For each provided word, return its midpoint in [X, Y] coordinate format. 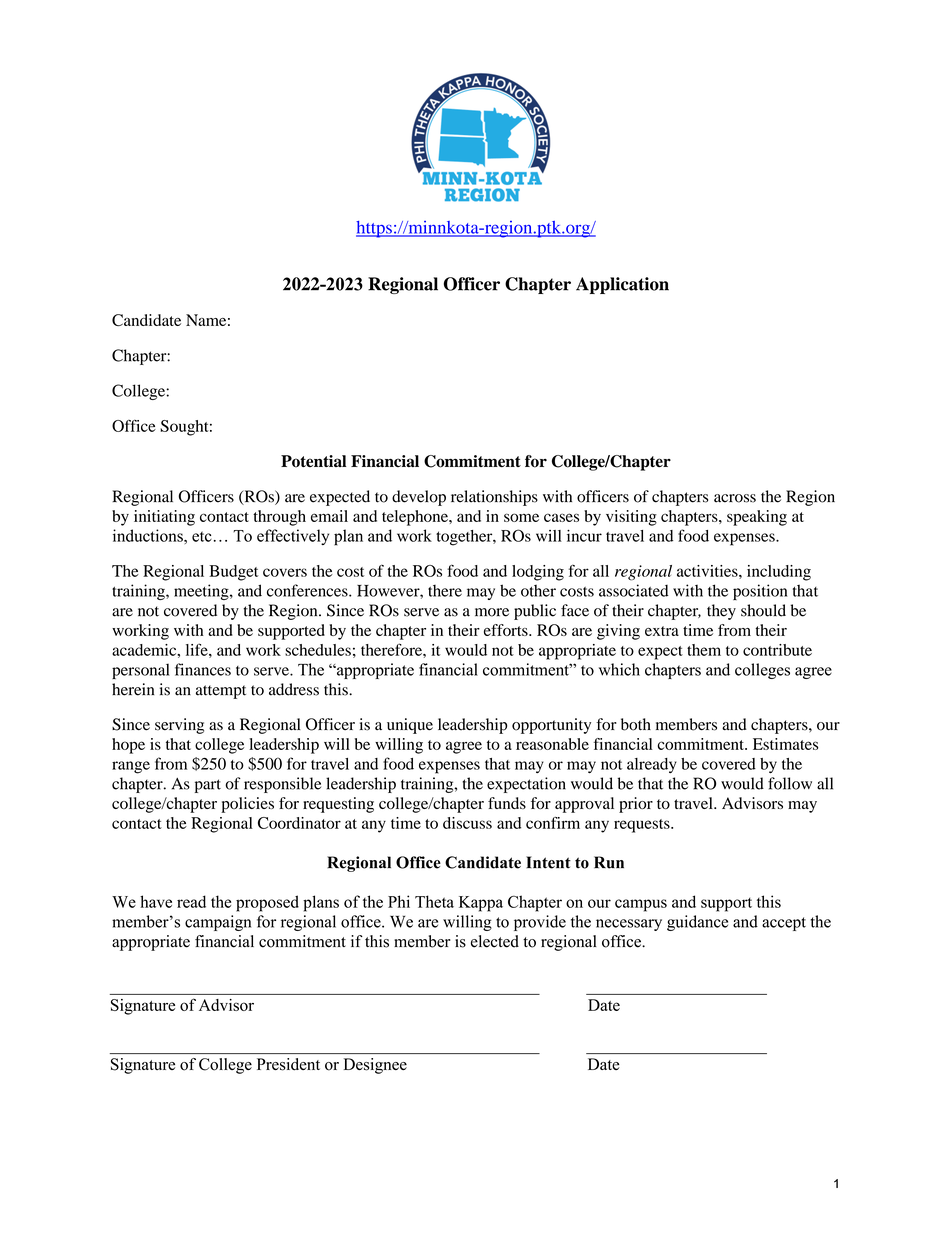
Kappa [481, 904]
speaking [757, 518]
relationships [494, 498]
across [735, 498]
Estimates [785, 744]
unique [410, 726]
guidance [697, 923]
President [288, 1064]
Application [622, 285]
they [721, 612]
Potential [313, 461]
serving [179, 726]
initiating [164, 518]
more [492, 612]
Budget [233, 573]
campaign [218, 923]
